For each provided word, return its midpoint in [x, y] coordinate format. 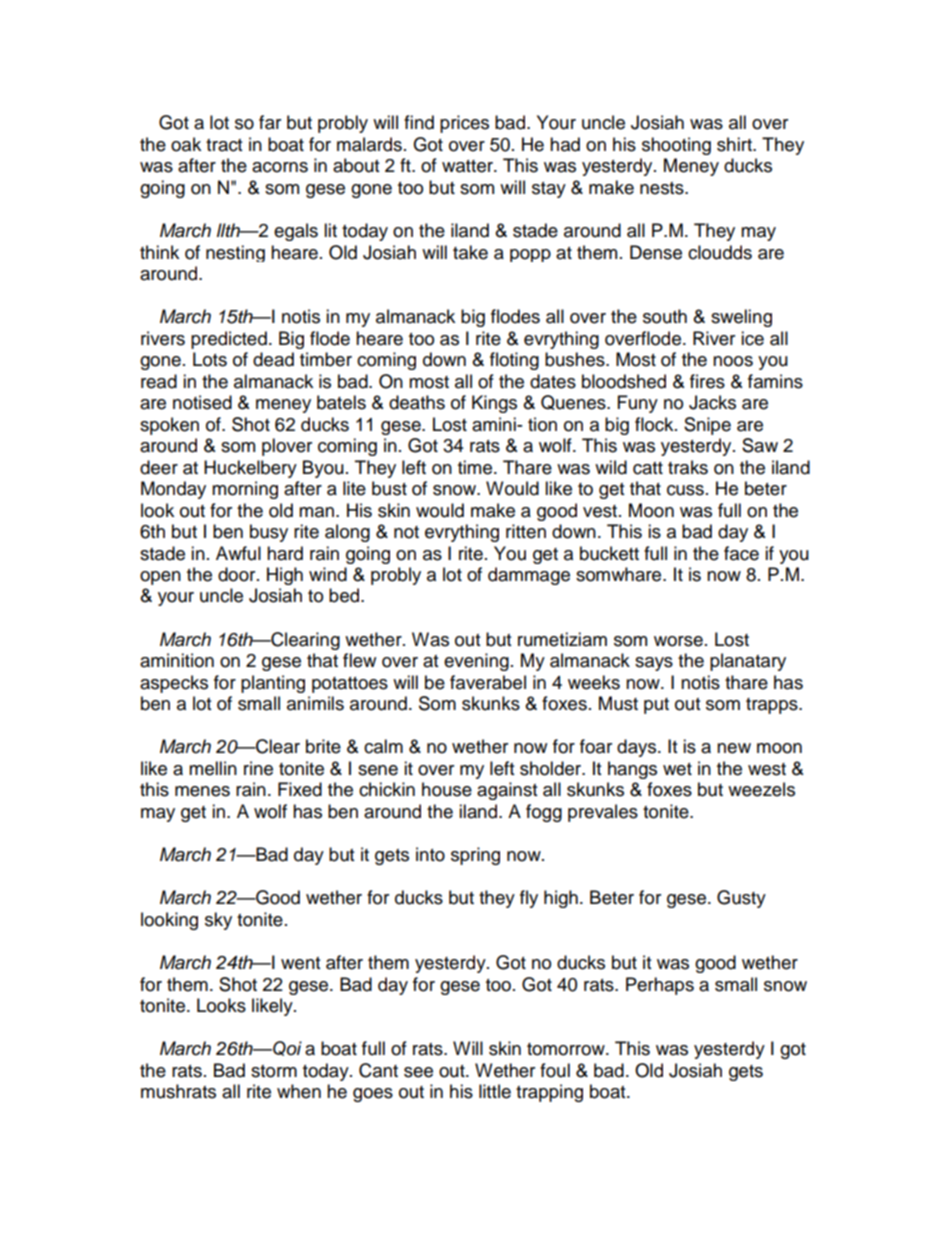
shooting [676, 146]
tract [224, 145]
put [656, 706]
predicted [229, 340]
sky [218, 921]
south [665, 316]
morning [245, 490]
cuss [685, 490]
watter [468, 166]
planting [273, 684]
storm [274, 1071]
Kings [494, 404]
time [476, 467]
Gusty [741, 899]
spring [475, 856]
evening [476, 662]
